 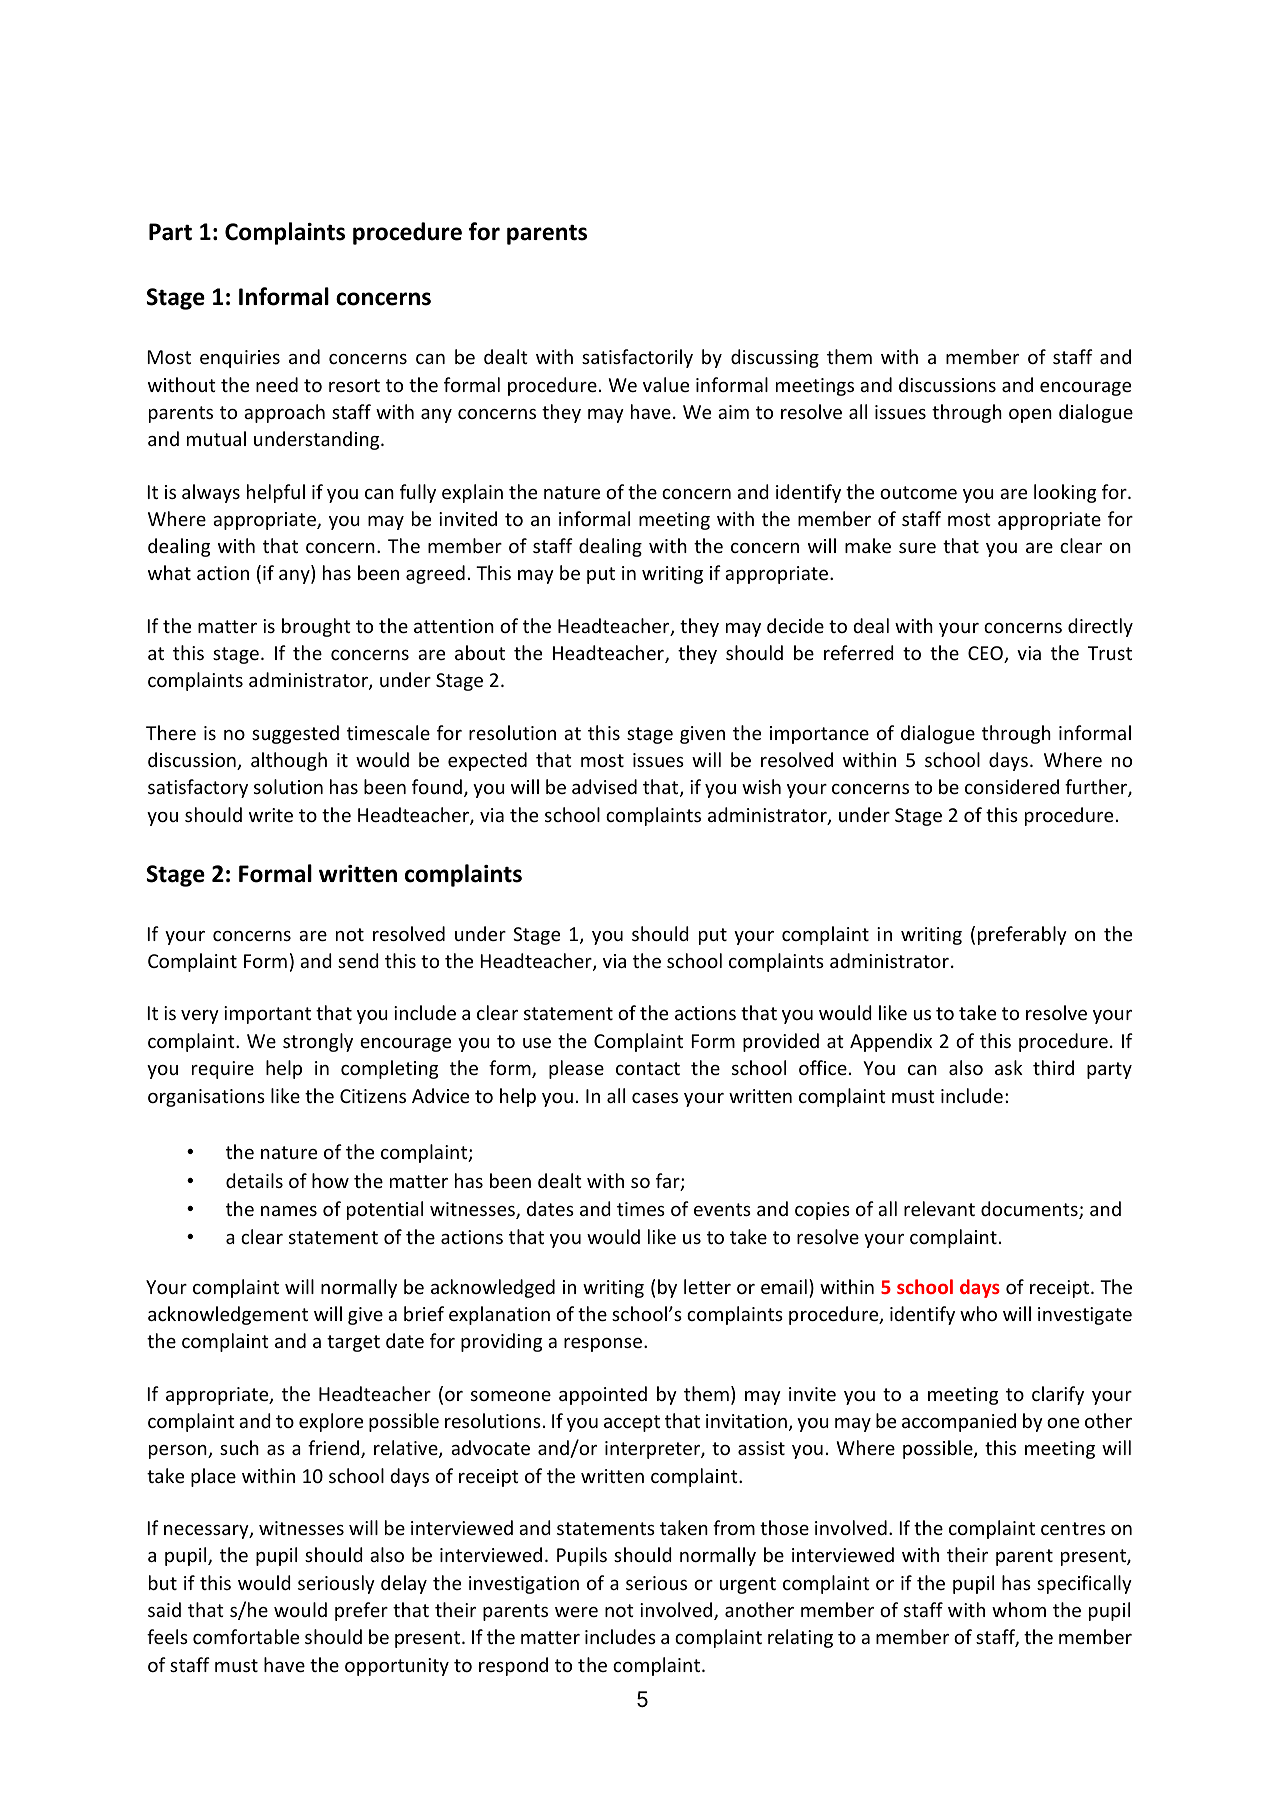 What do you see at coordinates (277, 384) in the page?
I see `need` at bounding box center [277, 384].
